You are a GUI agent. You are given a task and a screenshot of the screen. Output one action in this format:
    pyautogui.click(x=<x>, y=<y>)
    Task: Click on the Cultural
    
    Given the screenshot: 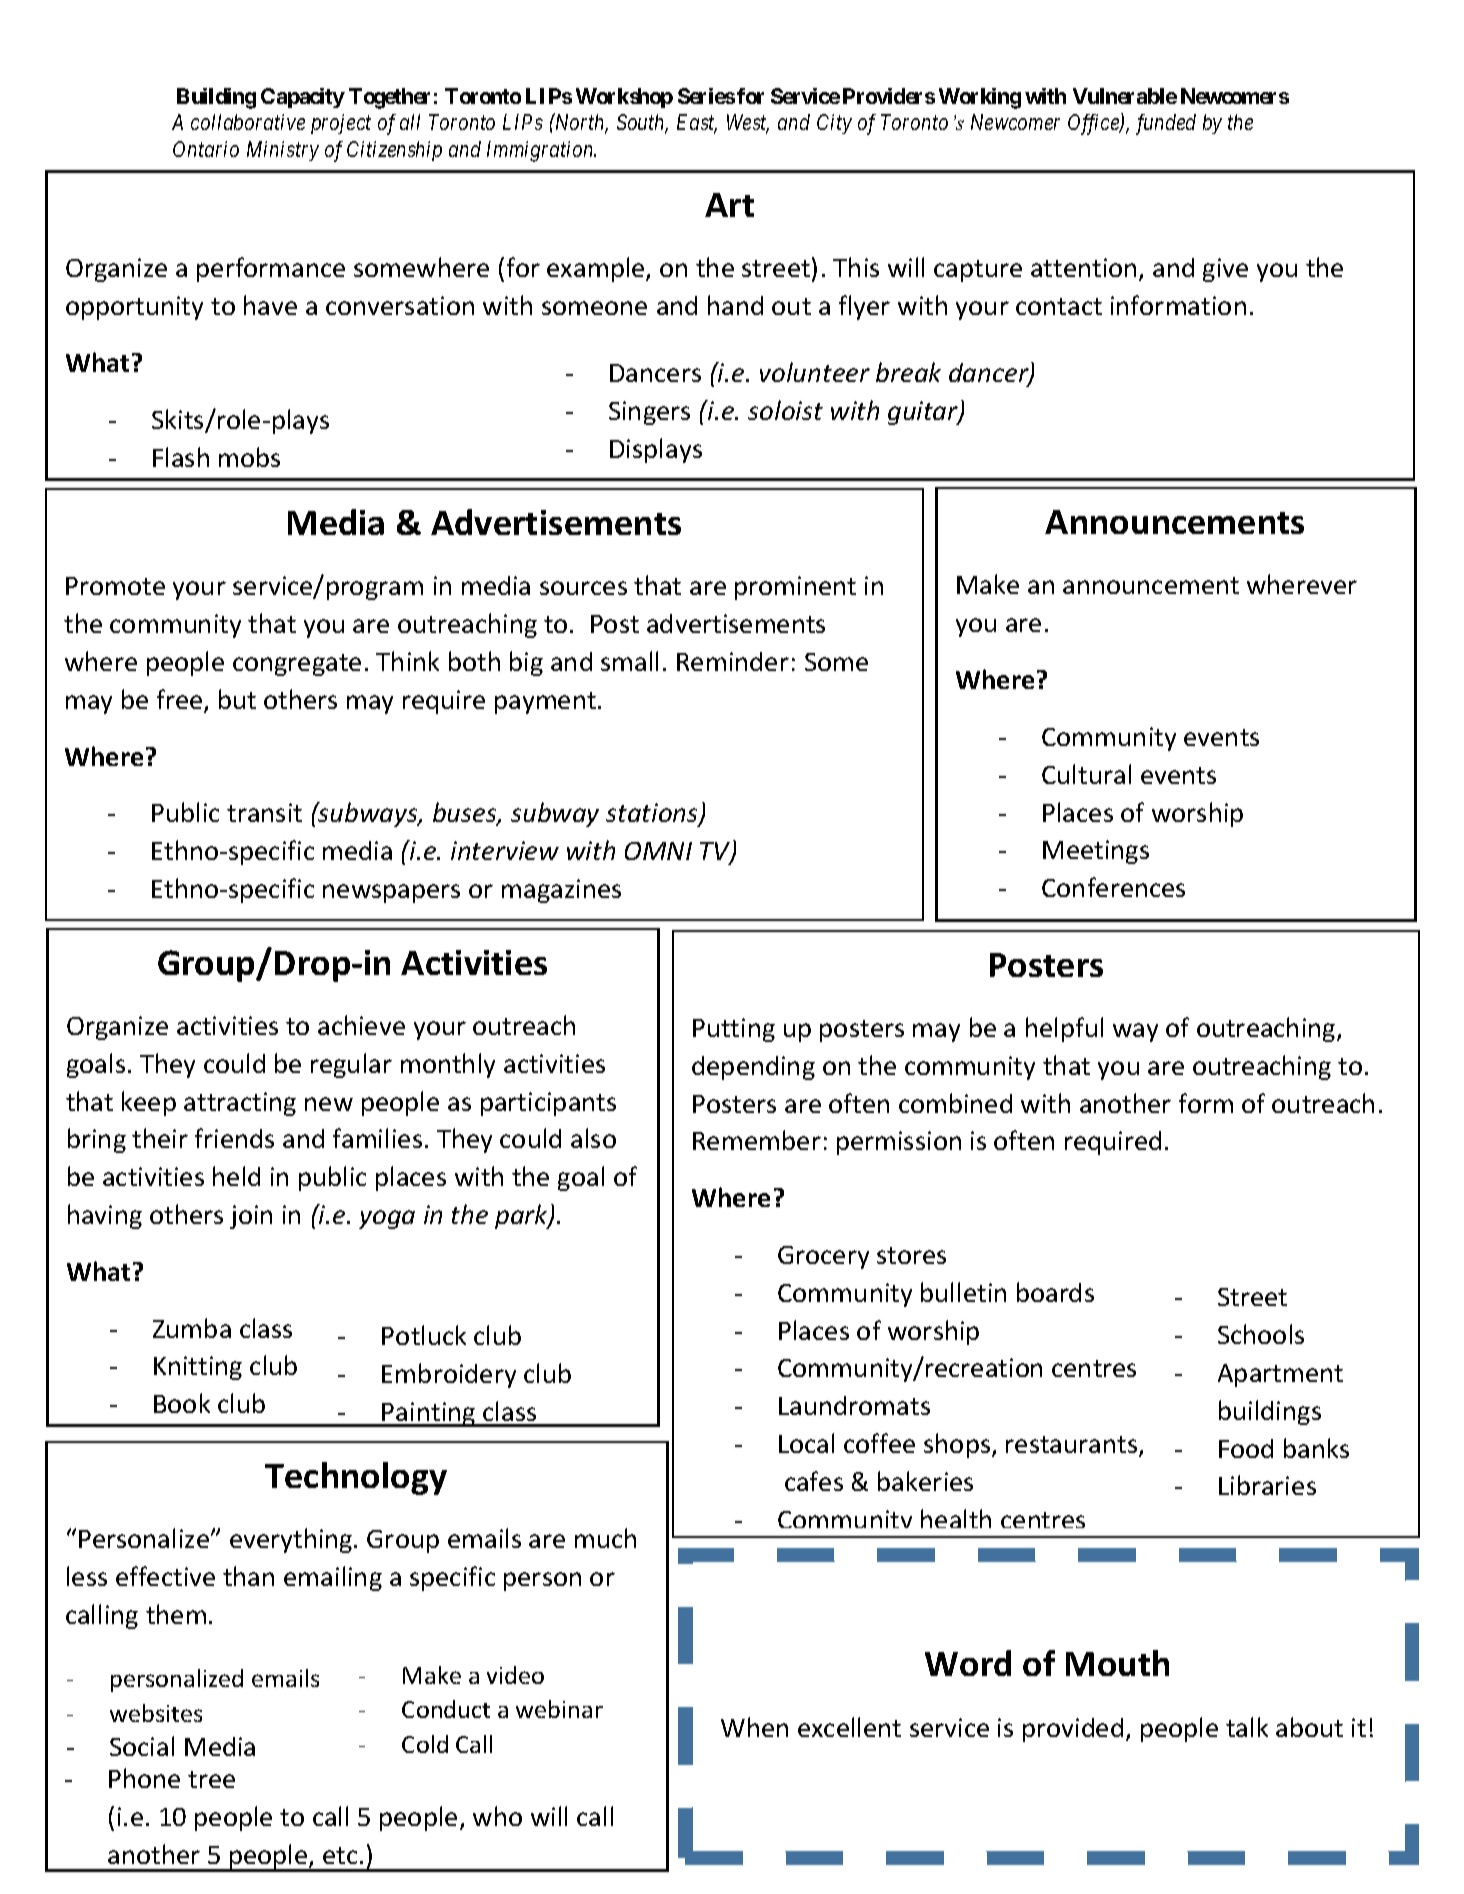 What is the action you would take?
    pyautogui.click(x=1086, y=774)
